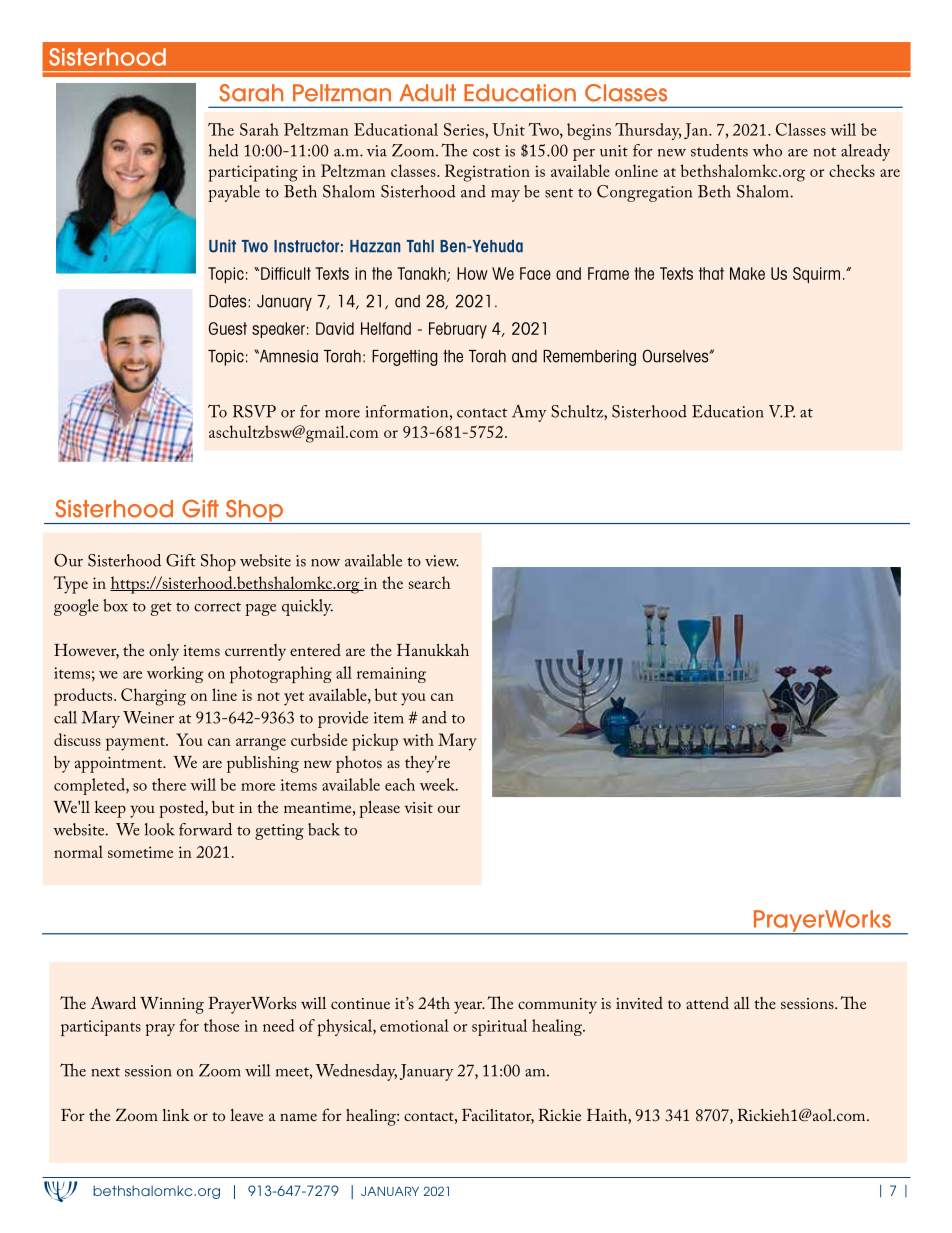  What do you see at coordinates (418, 739) in the document?
I see `with` at bounding box center [418, 739].
